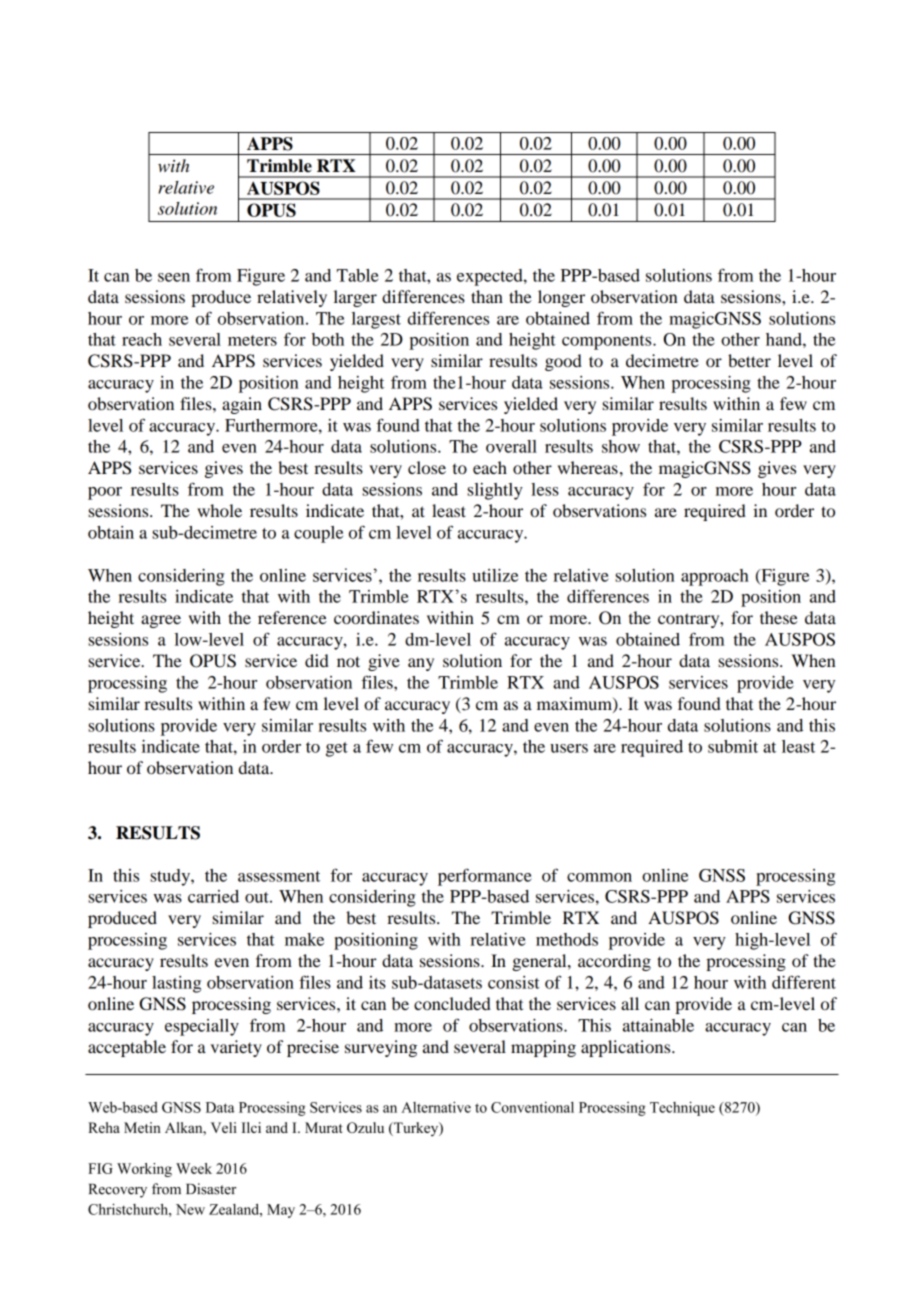 This document has height=1307, width=924. Describe the element at coordinates (436, 1107) in the document. I see `Alternative` at that location.
